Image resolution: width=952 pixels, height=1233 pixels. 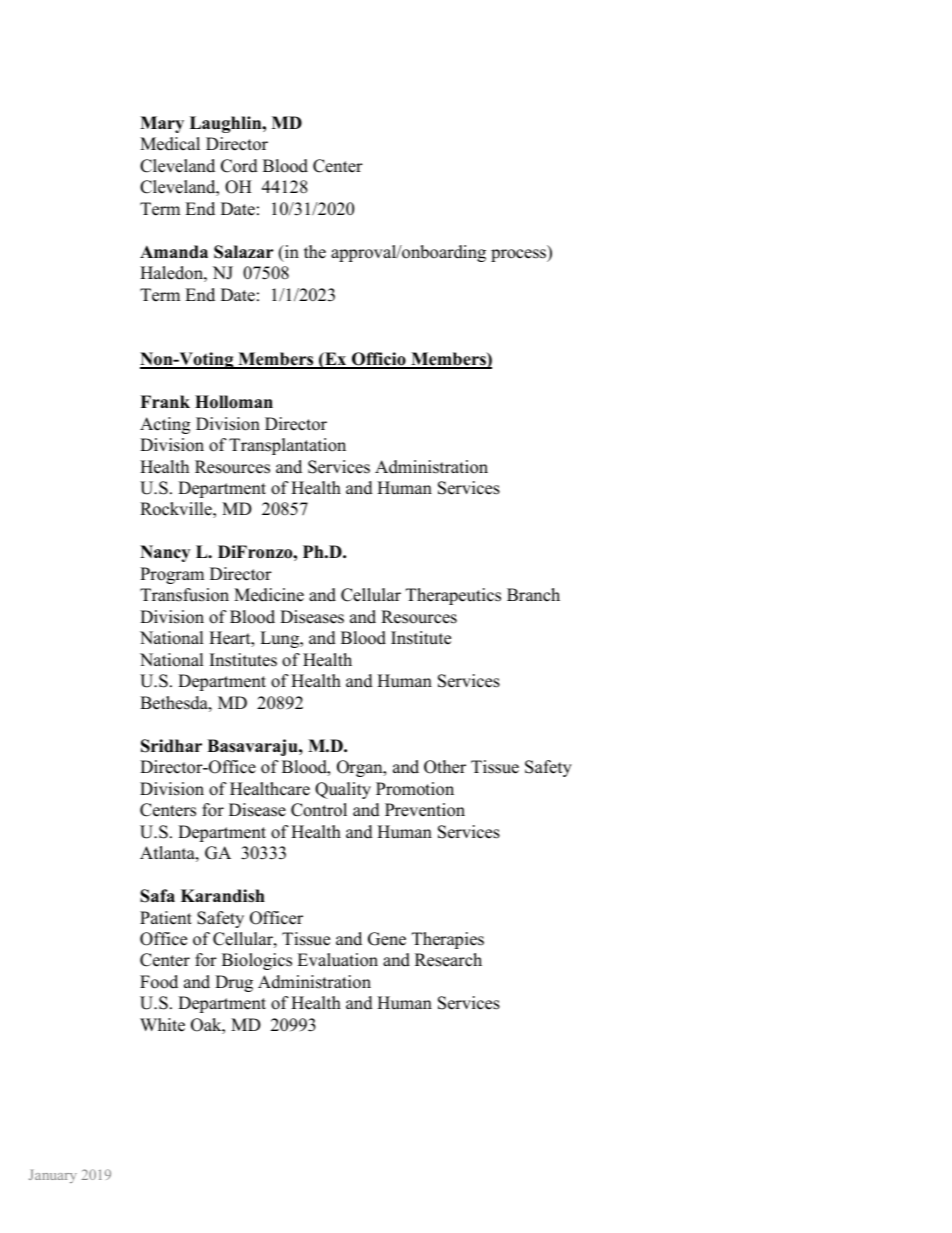 What do you see at coordinates (448, 960) in the screenshot?
I see `Research` at bounding box center [448, 960].
